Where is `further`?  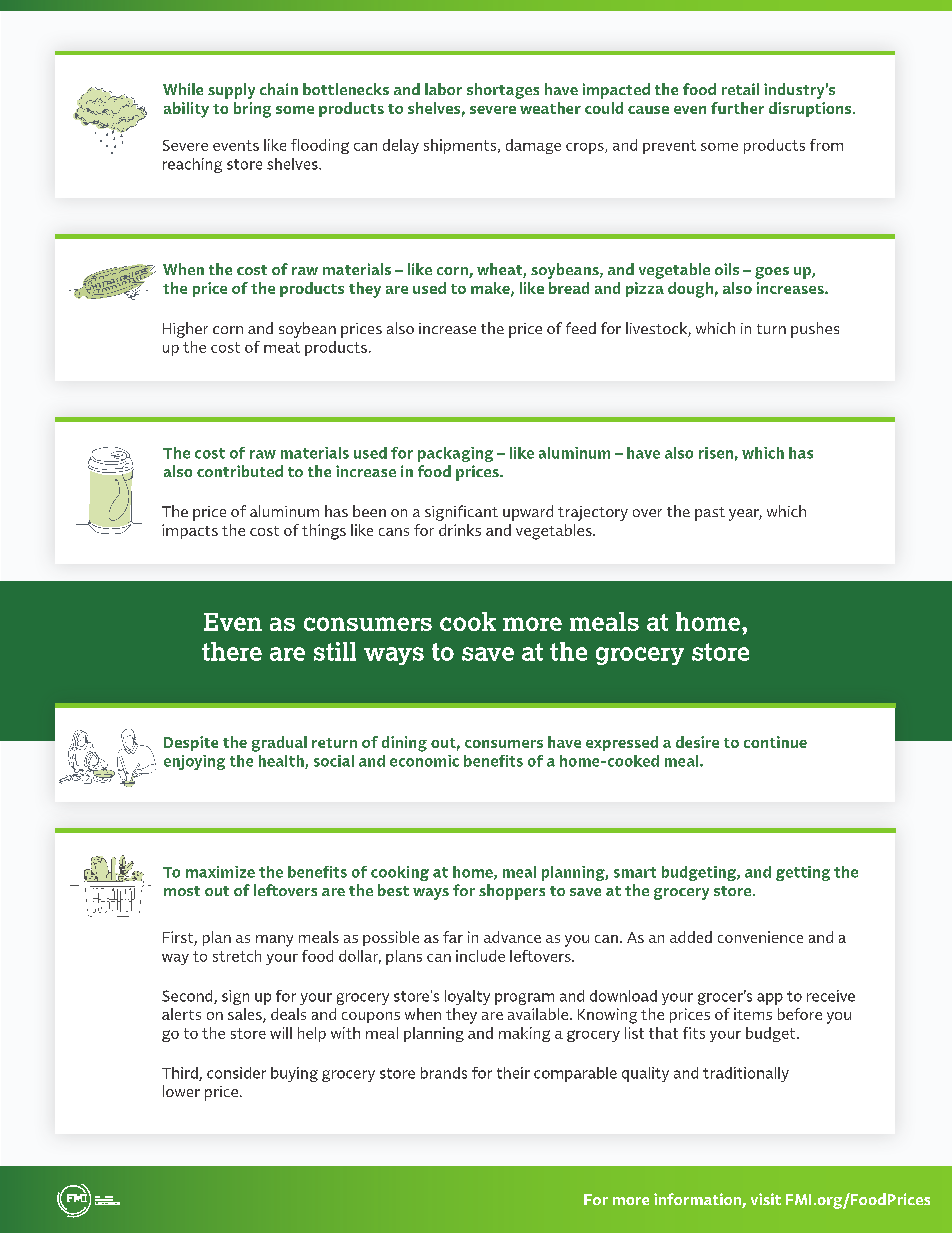
further is located at coordinates (737, 108).
